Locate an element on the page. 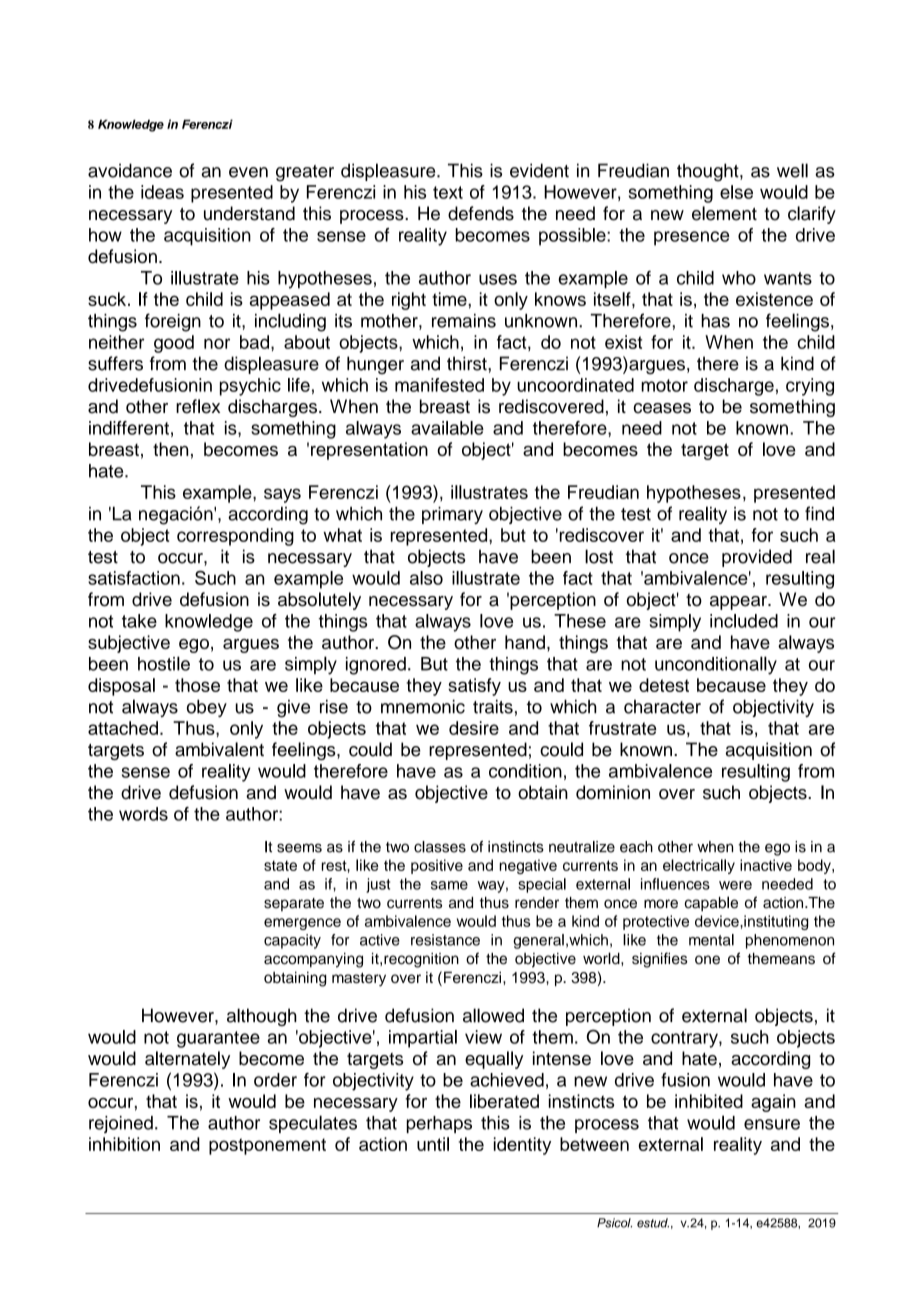  electrically is located at coordinates (699, 866).
